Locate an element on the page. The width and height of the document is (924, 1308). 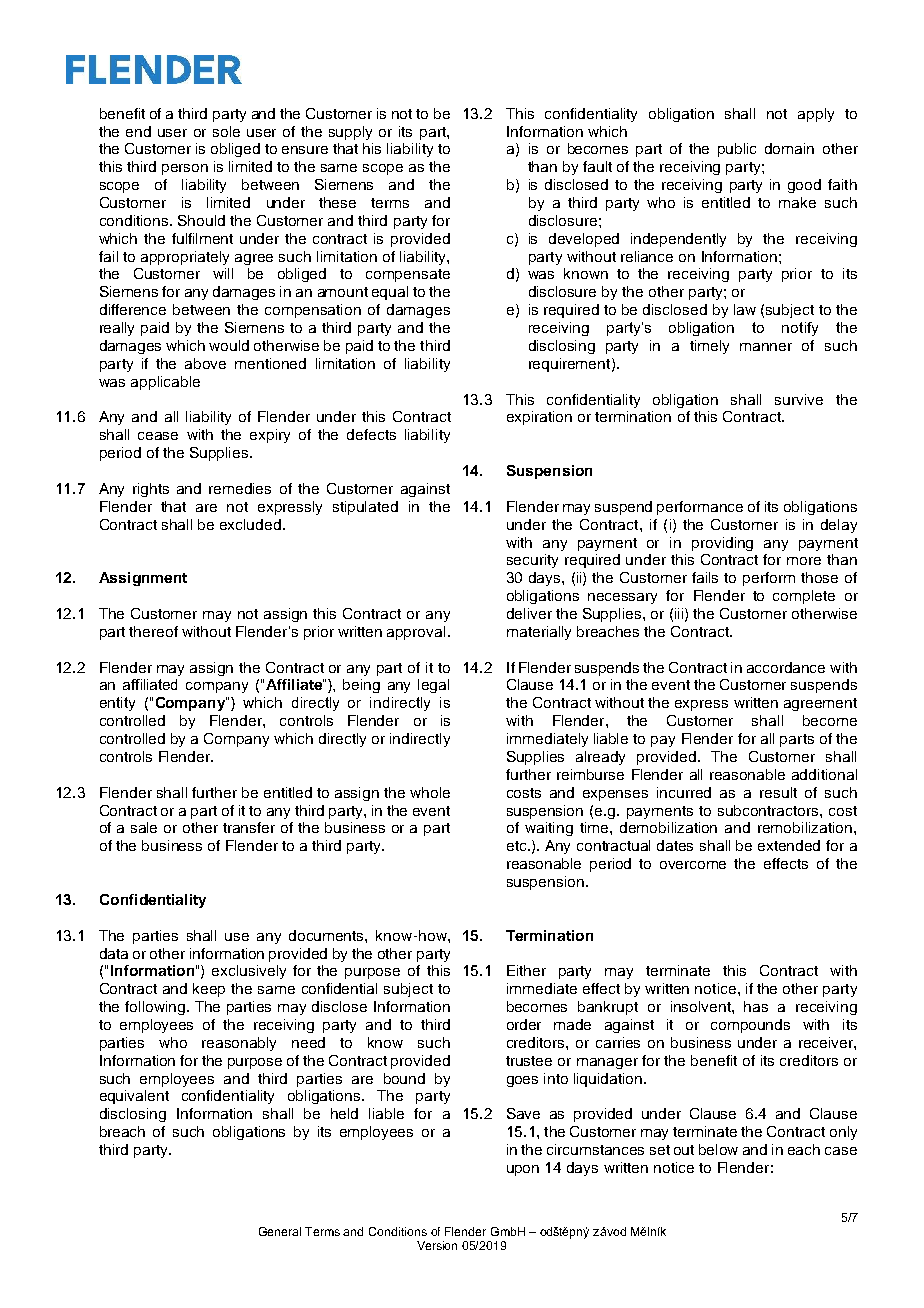
etc is located at coordinates (518, 846).
